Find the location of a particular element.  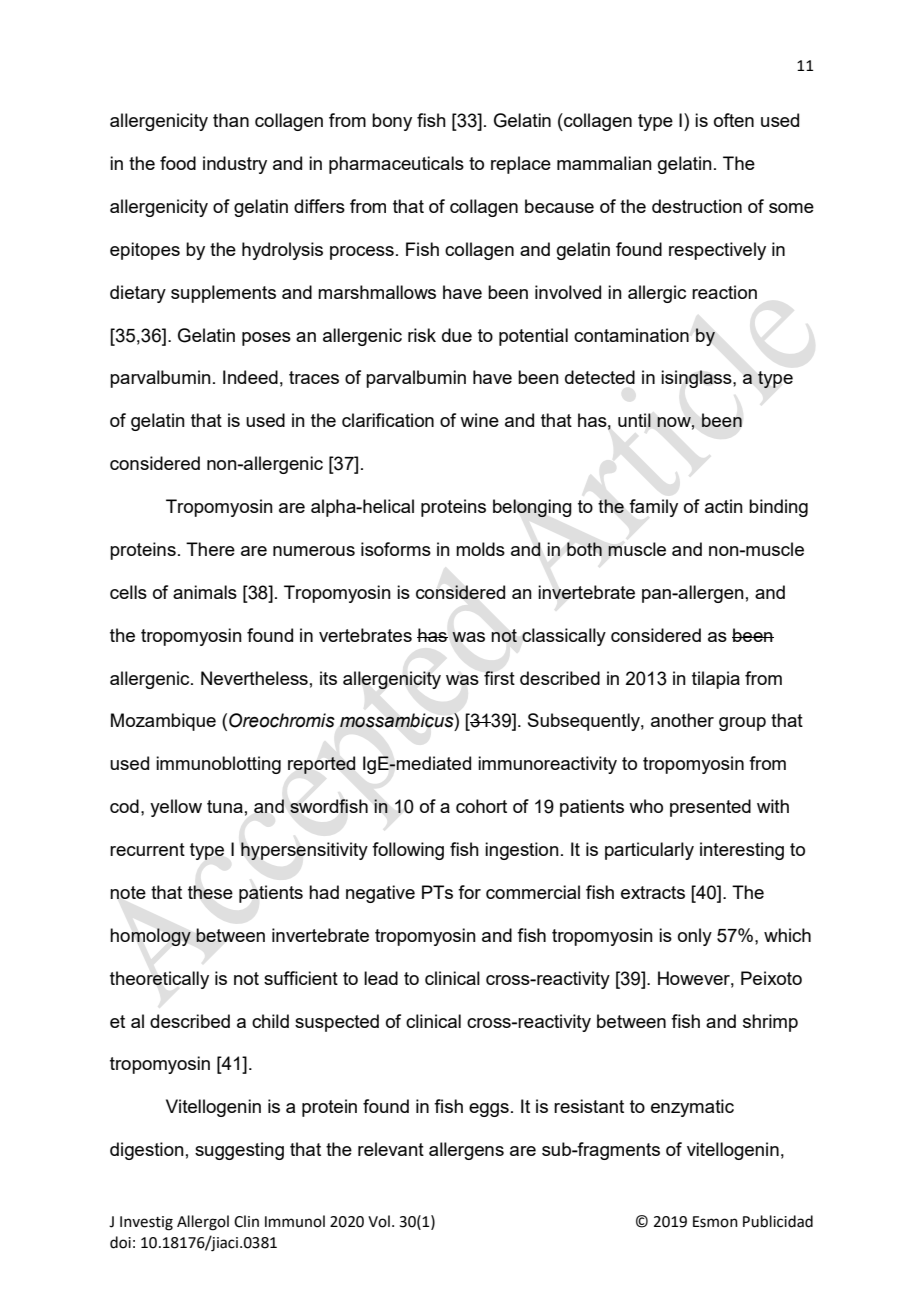

tilapia is located at coordinates (716, 680).
